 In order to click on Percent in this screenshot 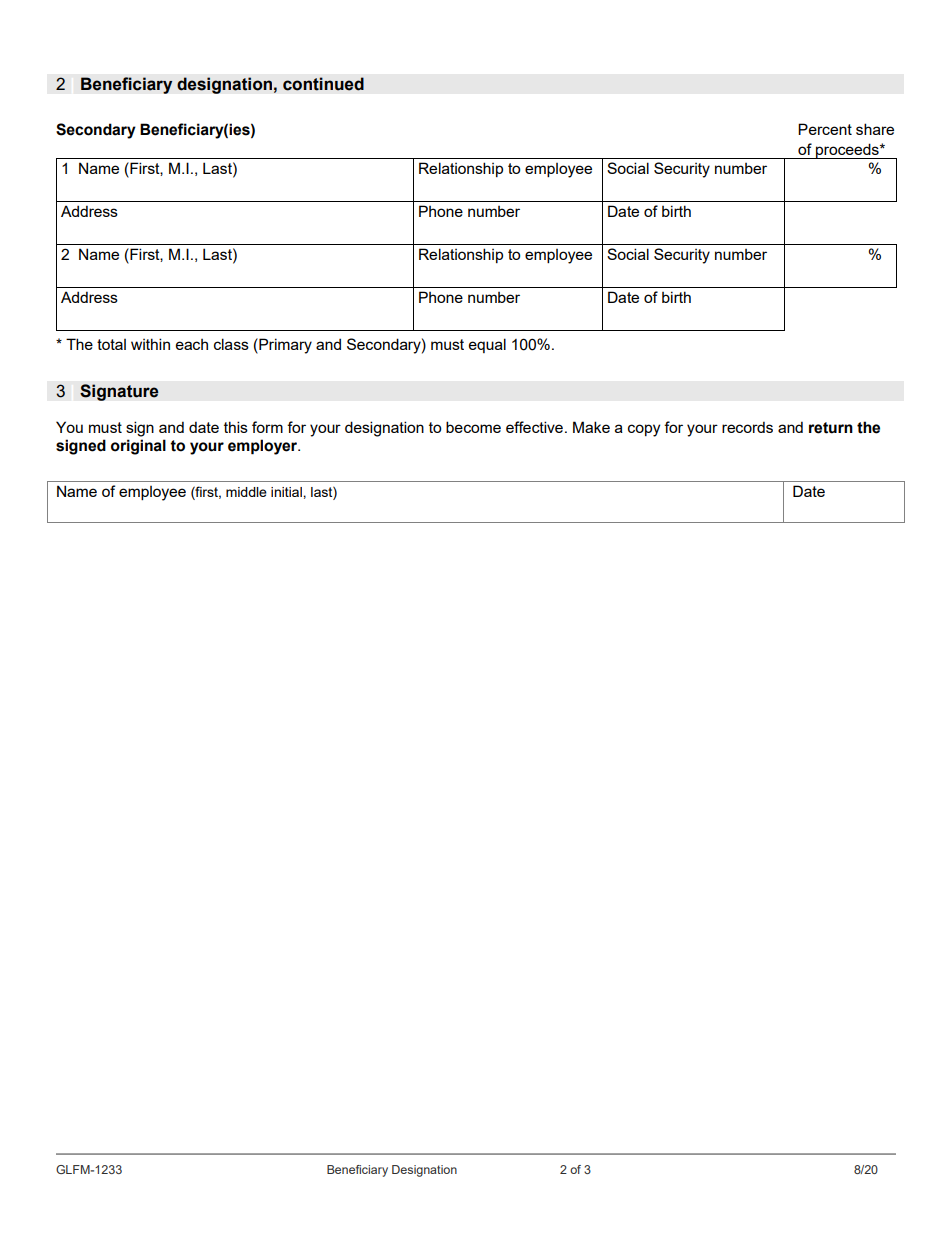, I will do `click(825, 129)`.
